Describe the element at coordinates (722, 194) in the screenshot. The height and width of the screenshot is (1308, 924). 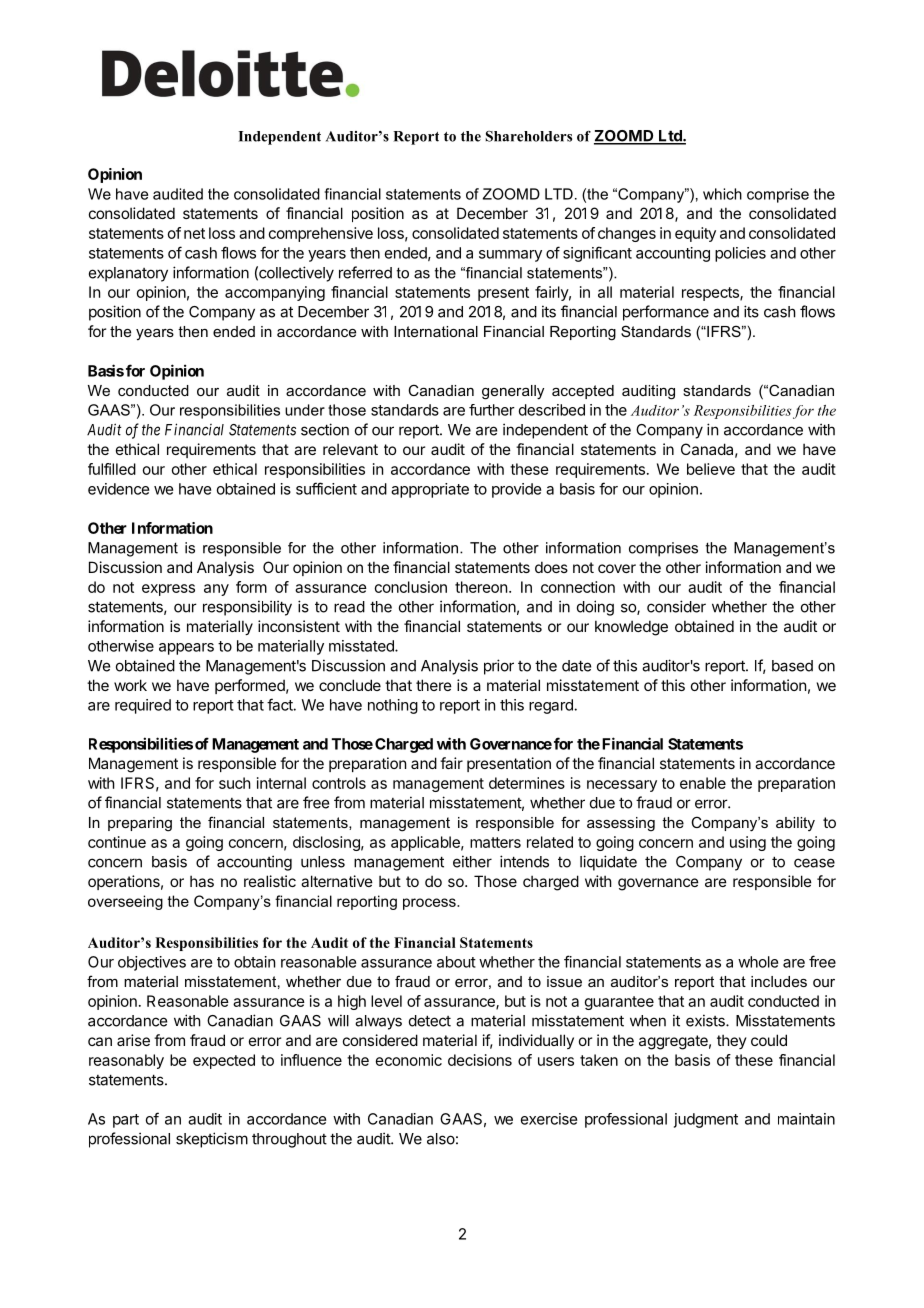
I see `which` at that location.
